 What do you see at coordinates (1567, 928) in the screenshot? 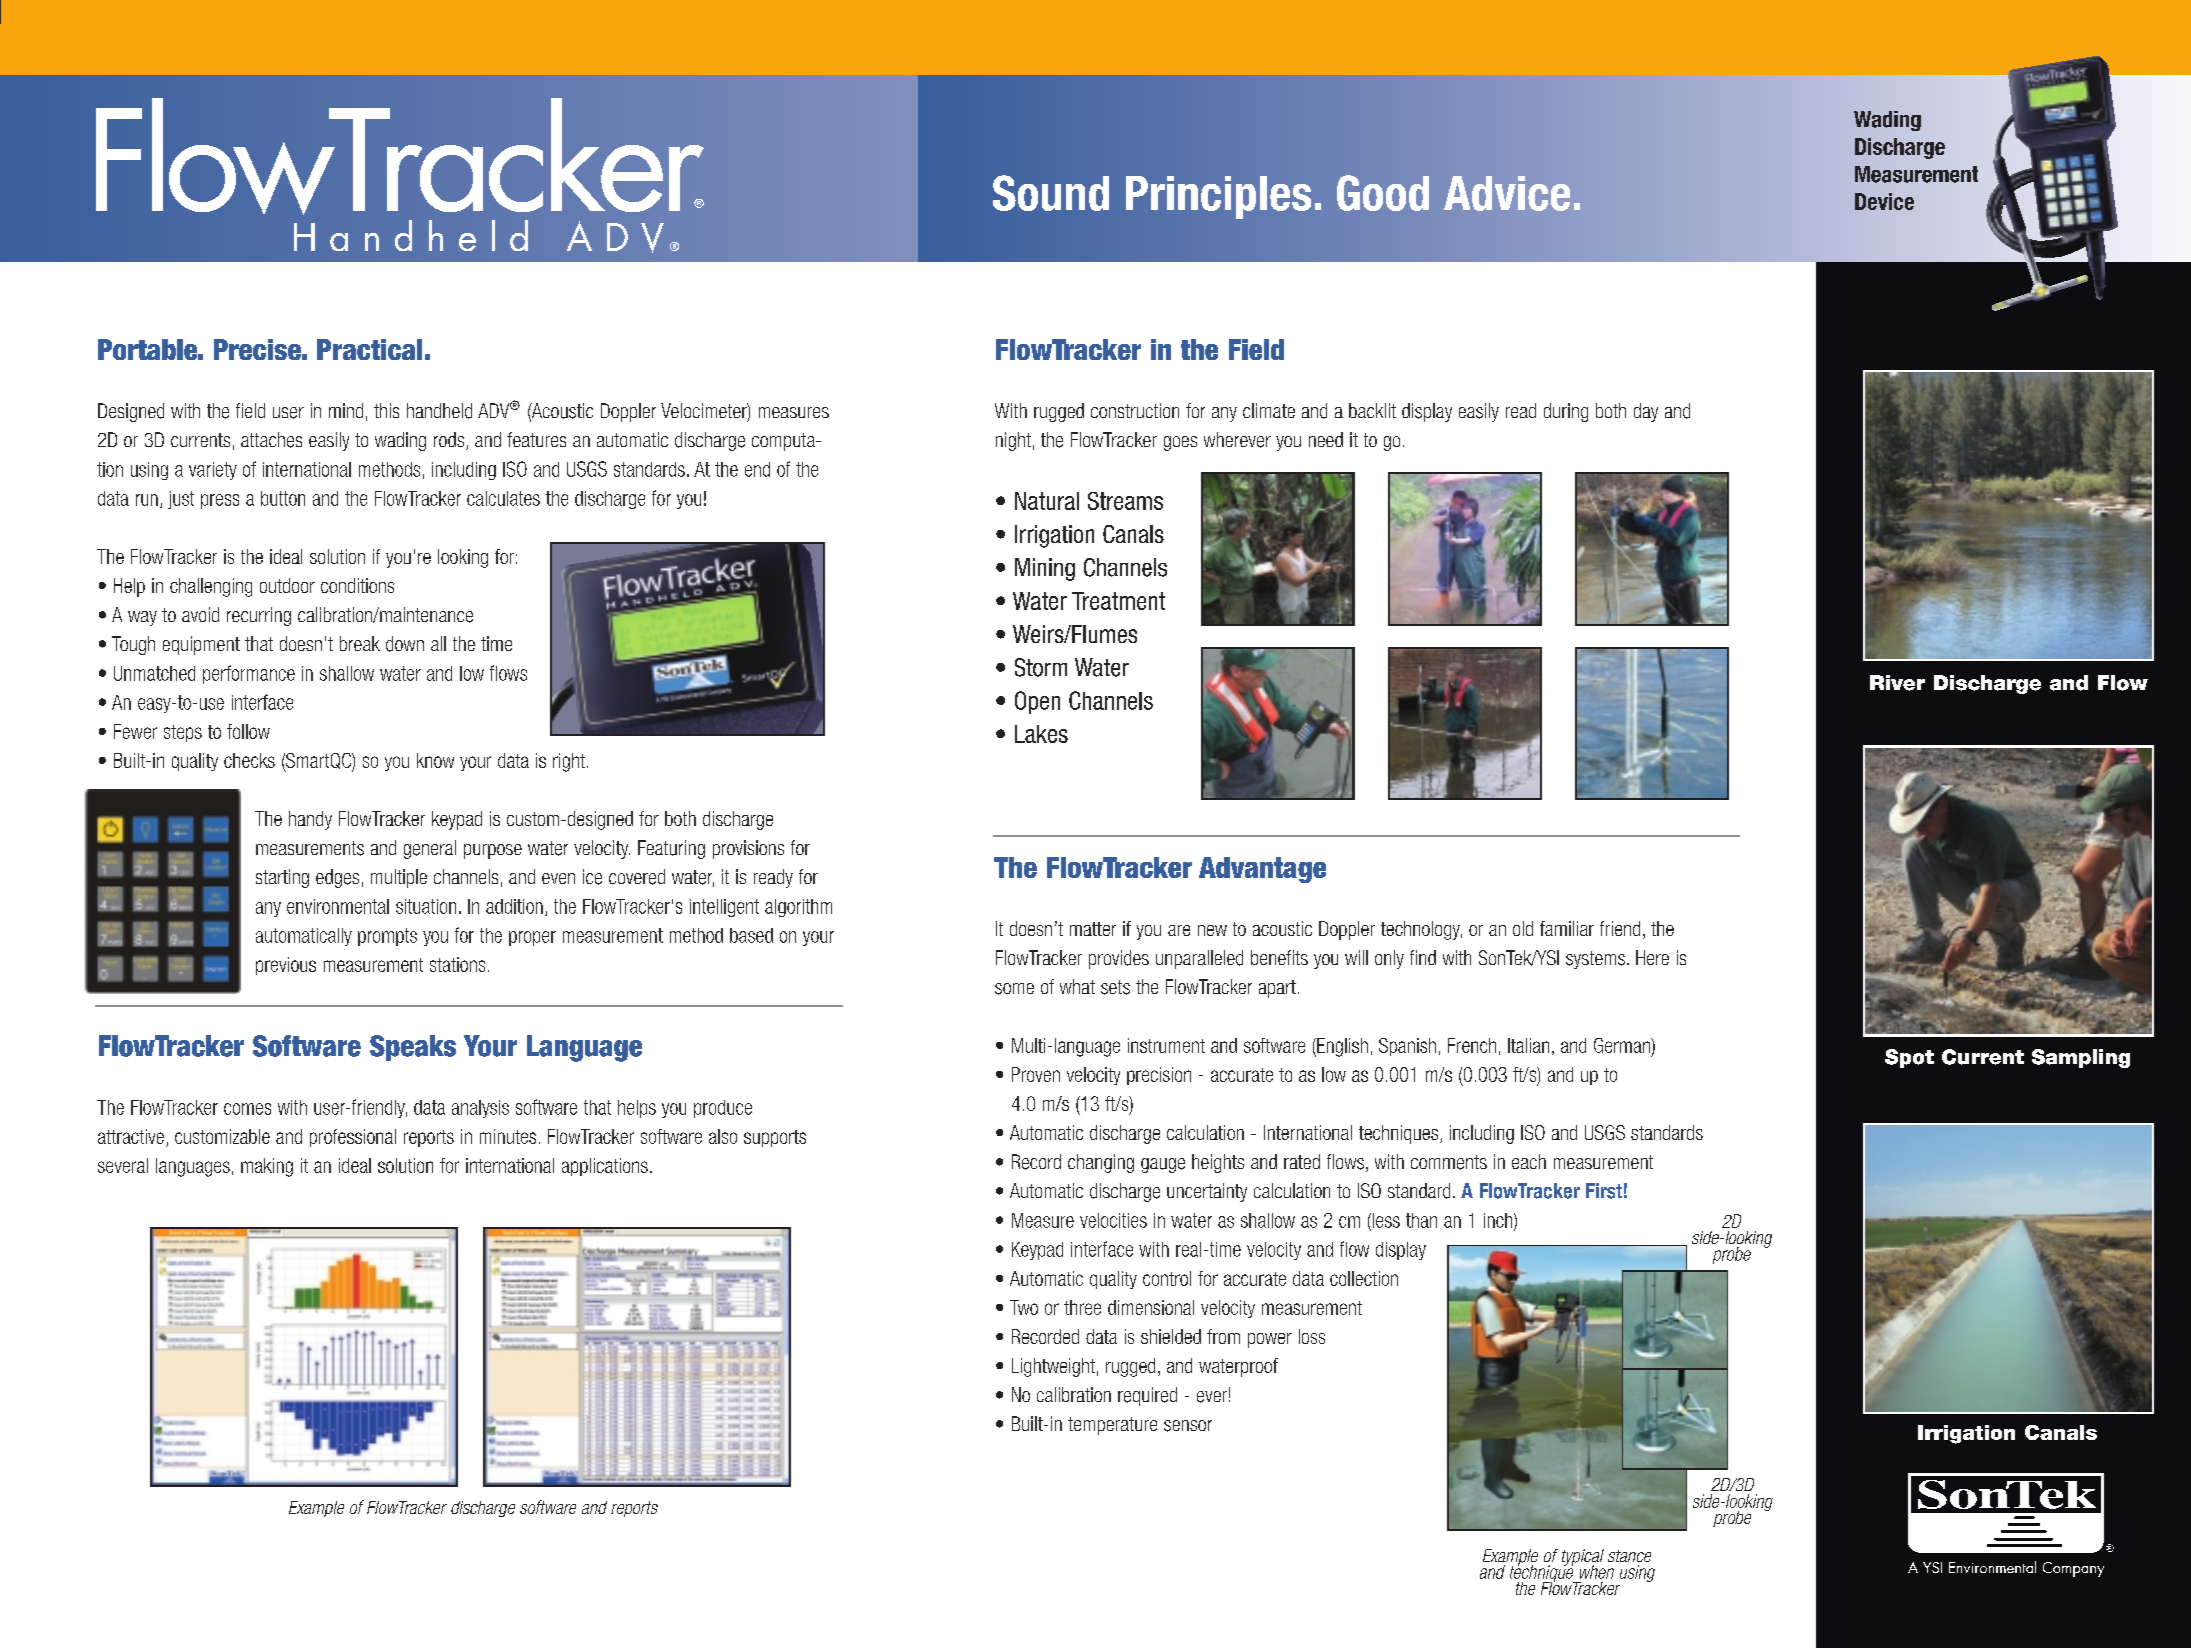
I see `familiar` at bounding box center [1567, 928].
